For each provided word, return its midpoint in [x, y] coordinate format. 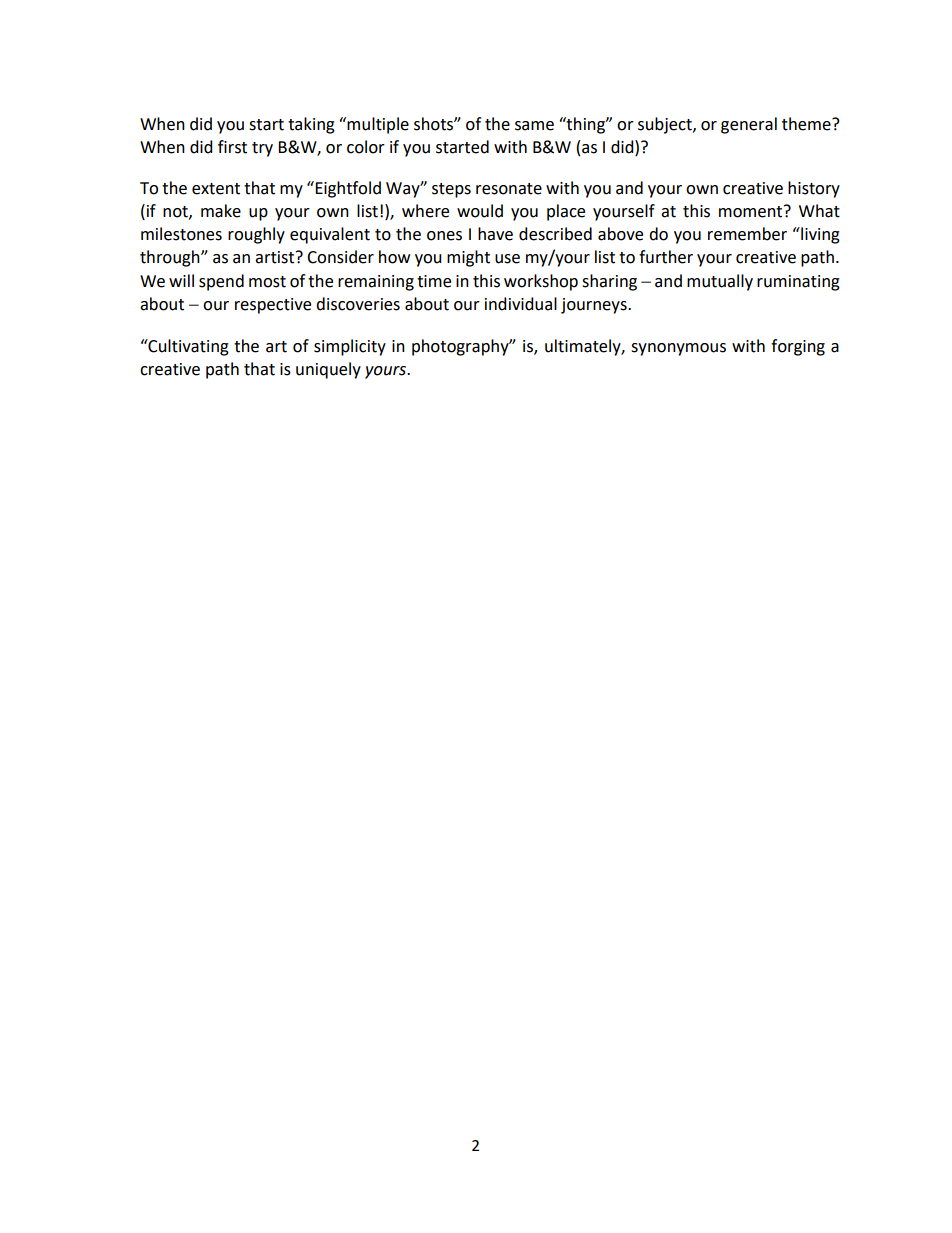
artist [276, 257]
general [749, 125]
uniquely [328, 370]
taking [311, 125]
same [534, 126]
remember [747, 234]
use [507, 259]
